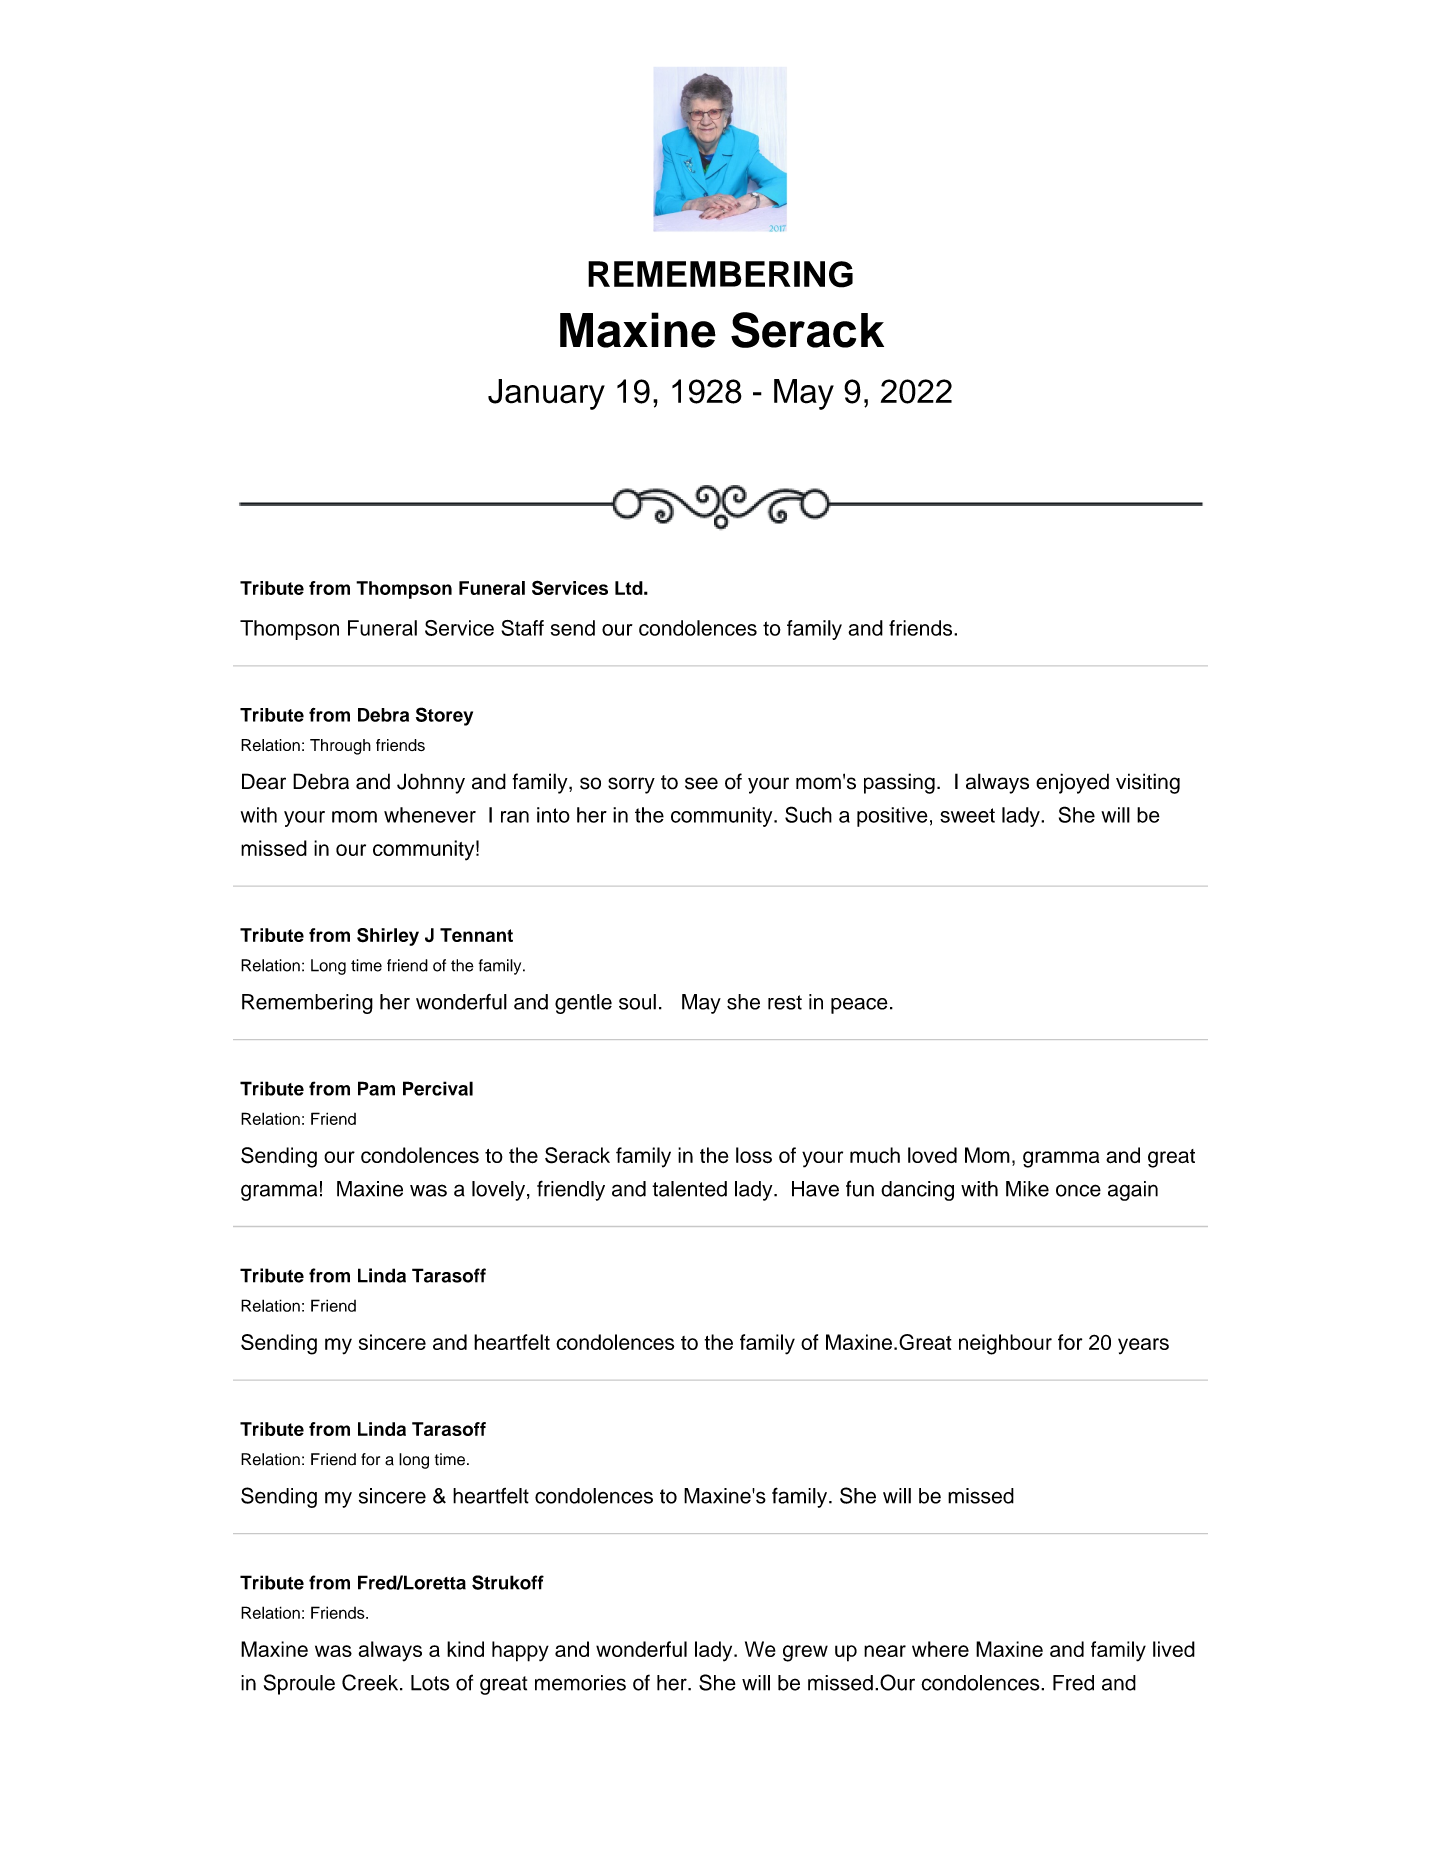 This screenshot has height=1865, width=1441. I want to click on peace, so click(859, 1006).
